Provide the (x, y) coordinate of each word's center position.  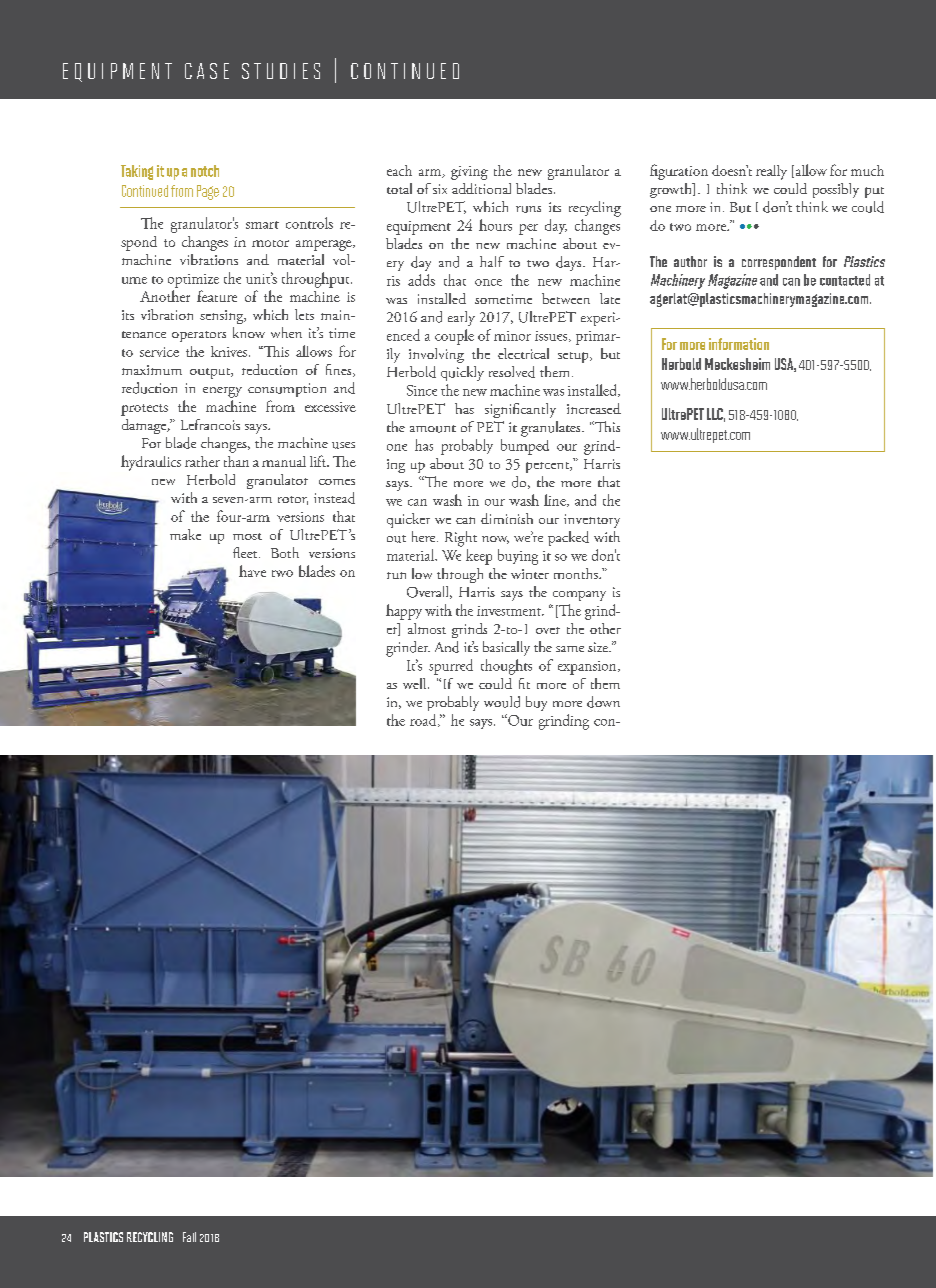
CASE (207, 71)
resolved (512, 372)
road (424, 720)
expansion (588, 668)
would (502, 702)
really (771, 172)
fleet (246, 552)
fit (524, 683)
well (416, 683)
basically (506, 648)
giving (469, 173)
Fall (189, 1237)
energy (222, 392)
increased (594, 408)
